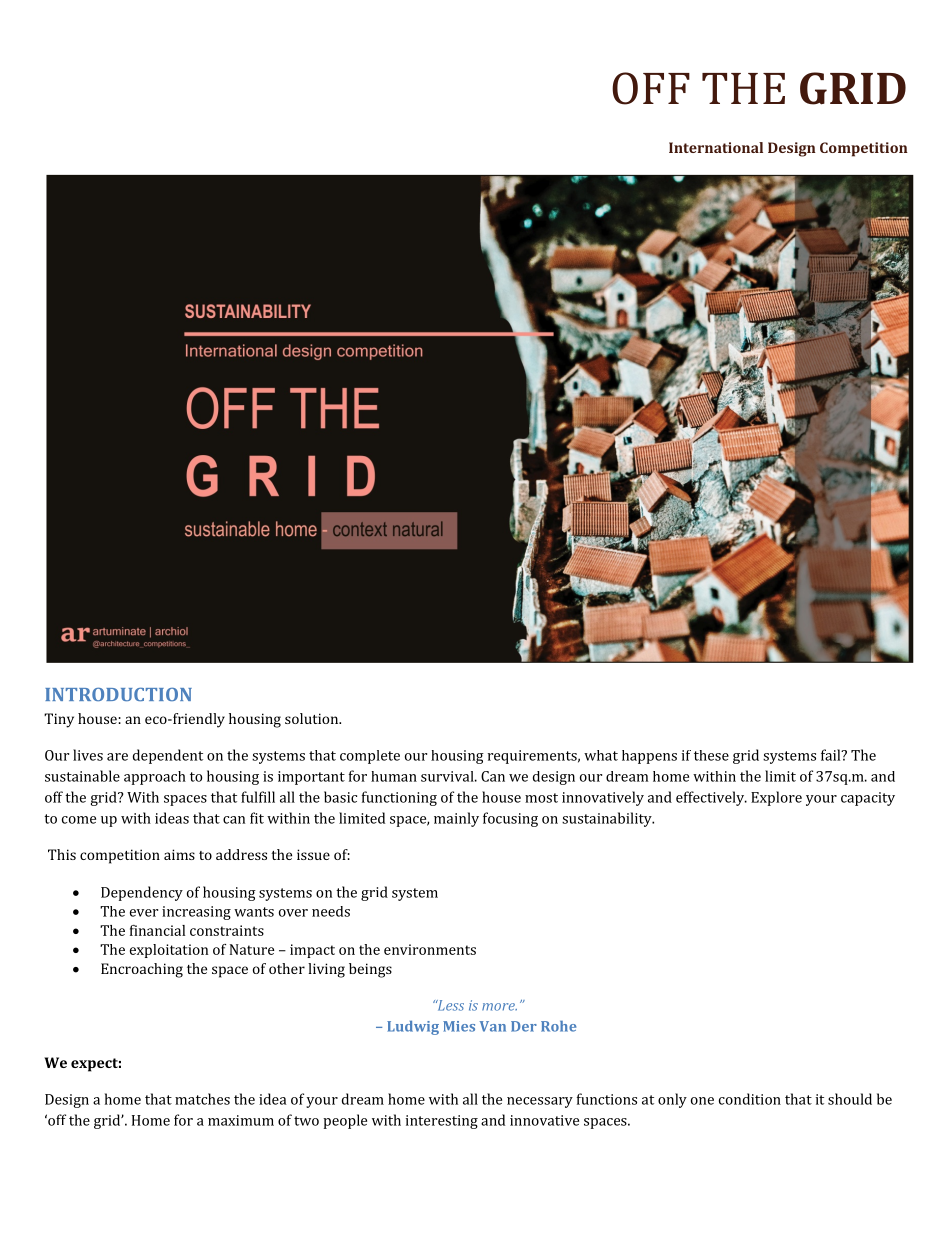 The width and height of the page is (952, 1233). I want to click on matches, so click(202, 1099).
